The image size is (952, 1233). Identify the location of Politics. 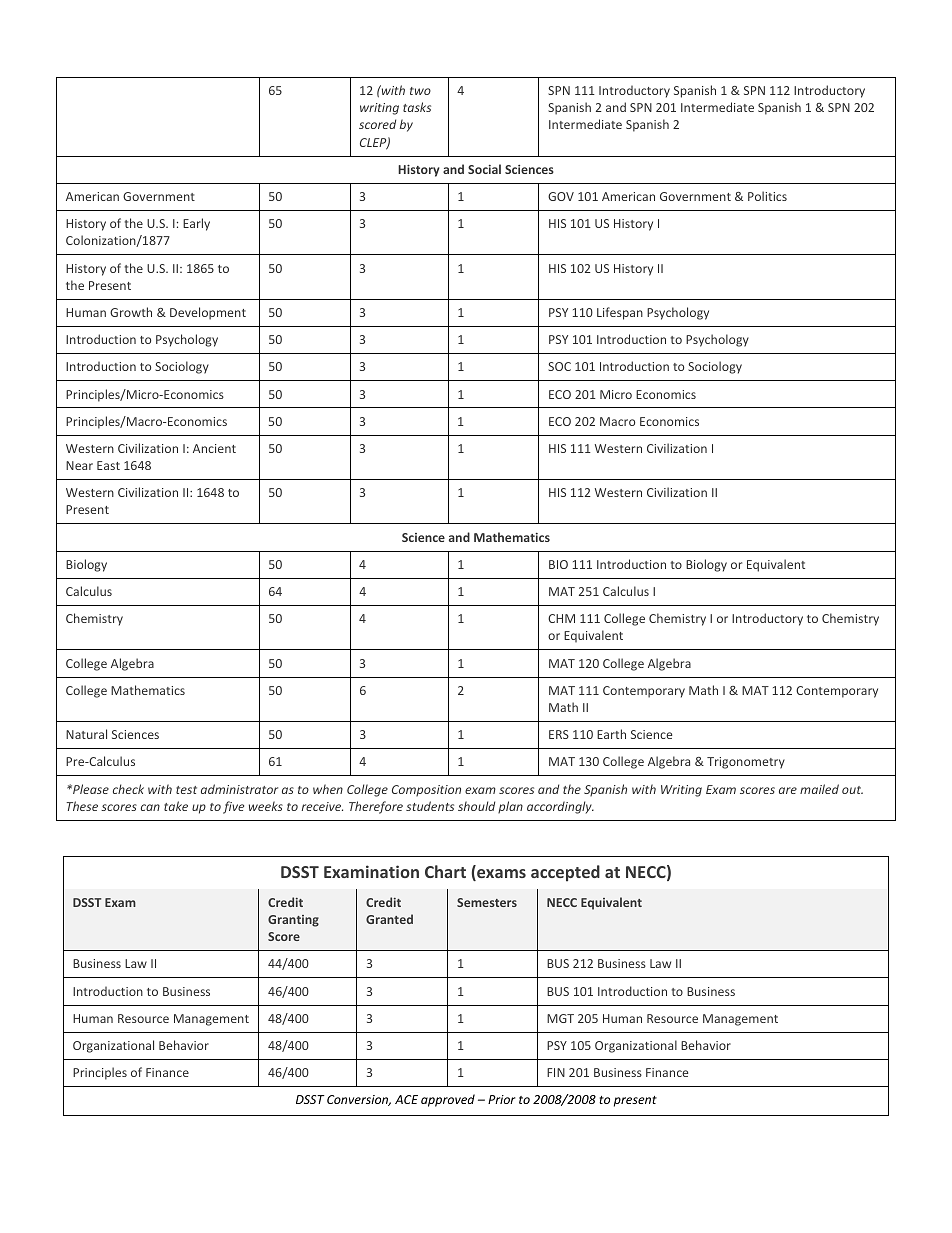
(767, 196).
